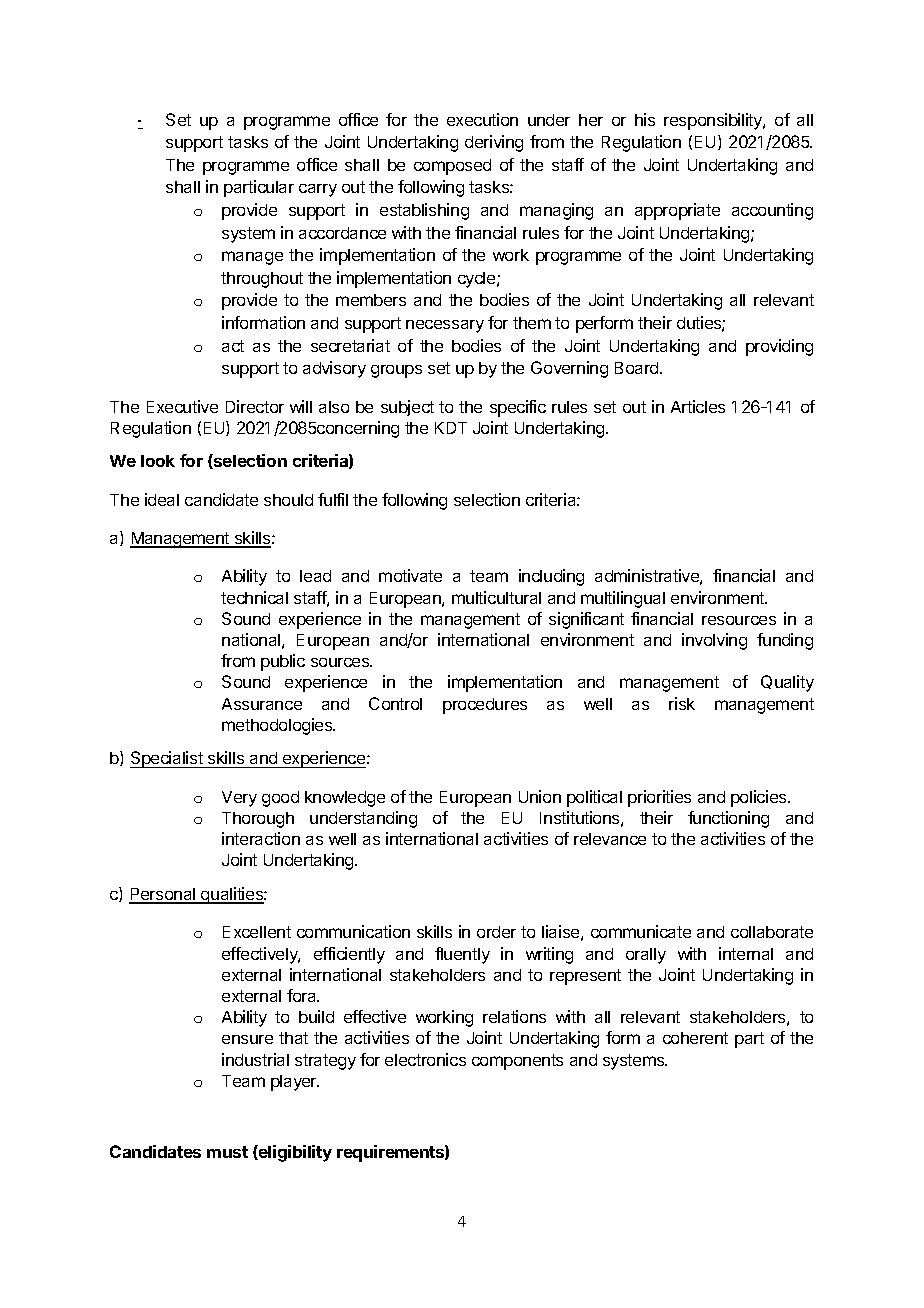  I want to click on specific, so click(518, 408).
